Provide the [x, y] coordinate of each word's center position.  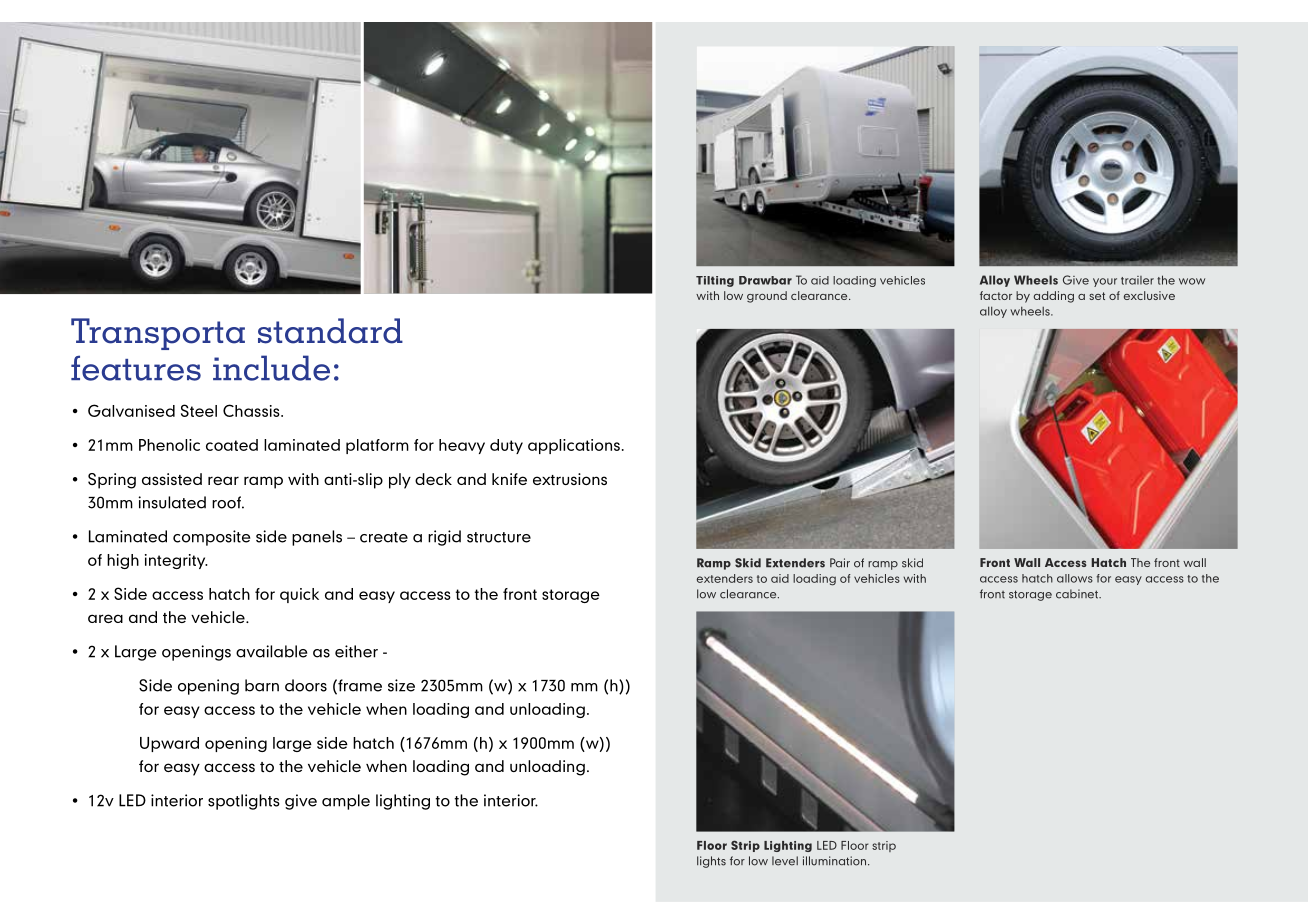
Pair [840, 563]
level [785, 861]
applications [574, 446]
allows [1075, 578]
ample [346, 802]
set [1097, 296]
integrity [176, 561]
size [401, 685]
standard [330, 331]
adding [1054, 297]
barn [262, 685]
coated [232, 445]
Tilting [715, 281]
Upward [169, 744]
